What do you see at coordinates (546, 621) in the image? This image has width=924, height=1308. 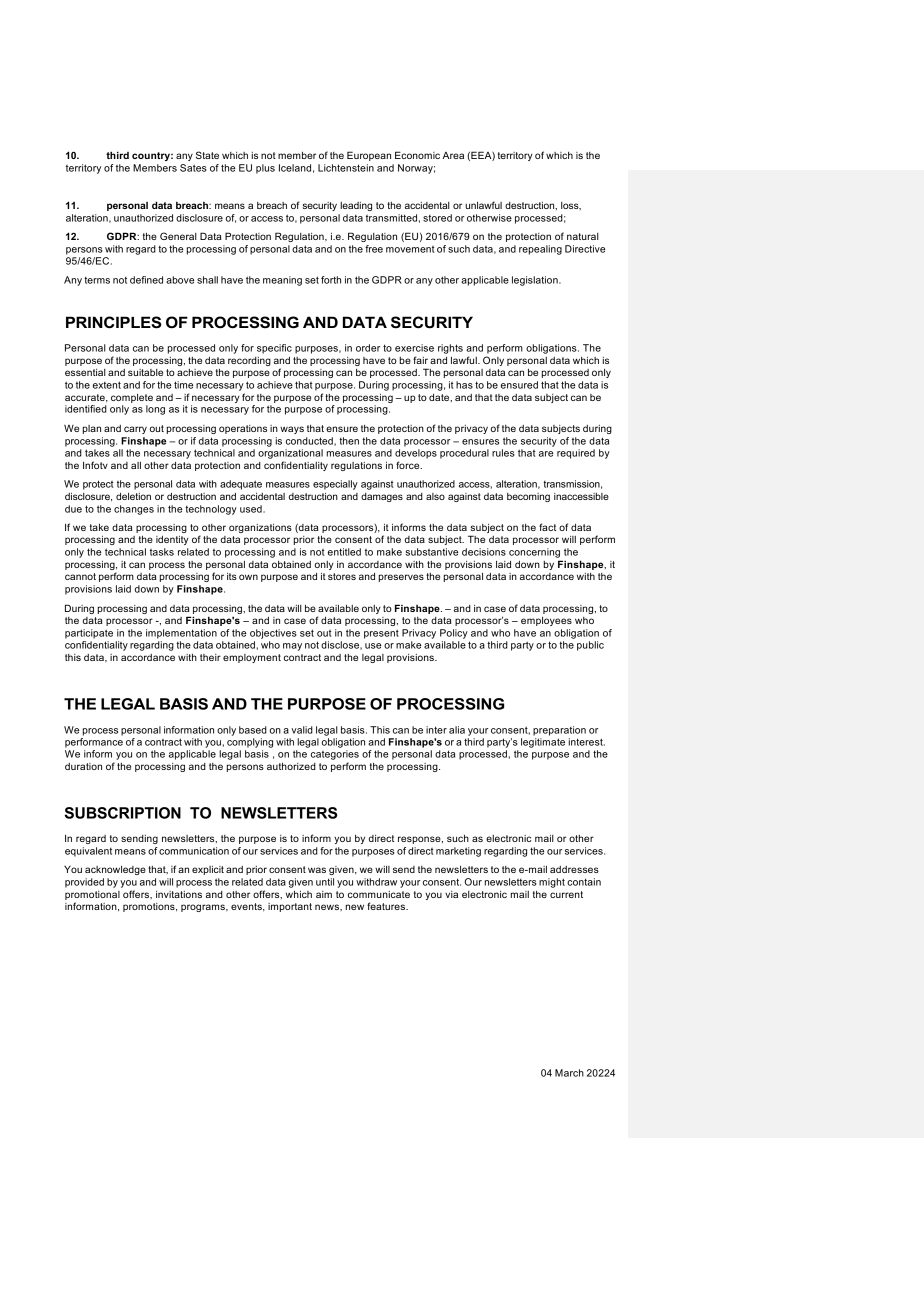 I see `employees` at bounding box center [546, 621].
